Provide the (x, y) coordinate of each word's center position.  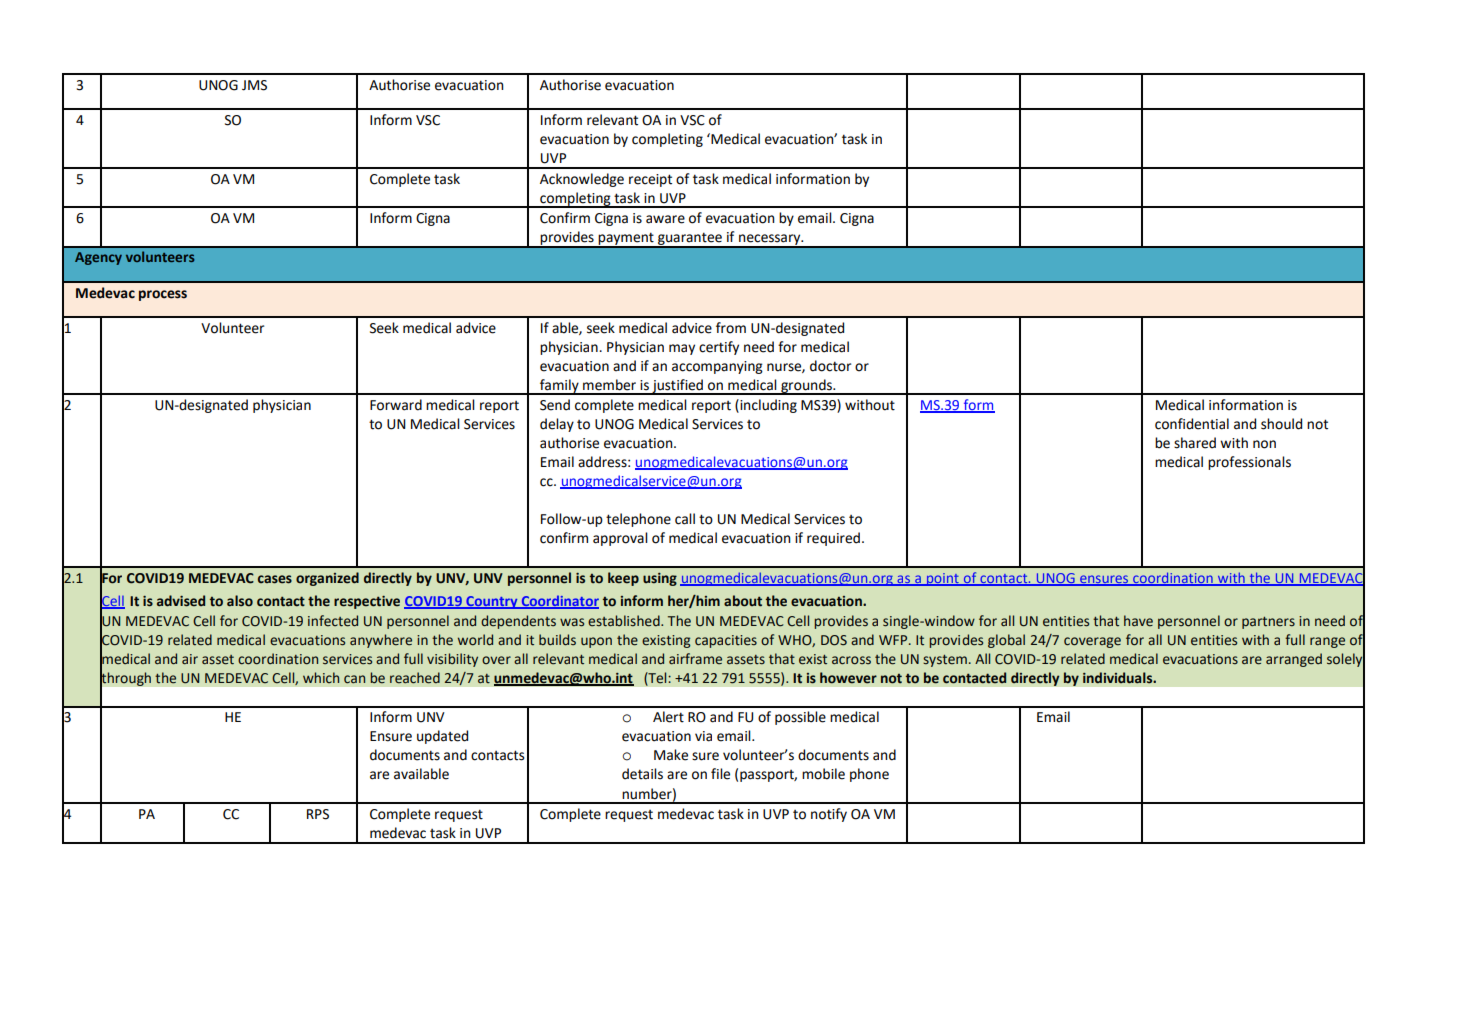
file (720, 774)
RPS (318, 814)
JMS (254, 85)
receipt (650, 180)
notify (829, 815)
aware (665, 219)
